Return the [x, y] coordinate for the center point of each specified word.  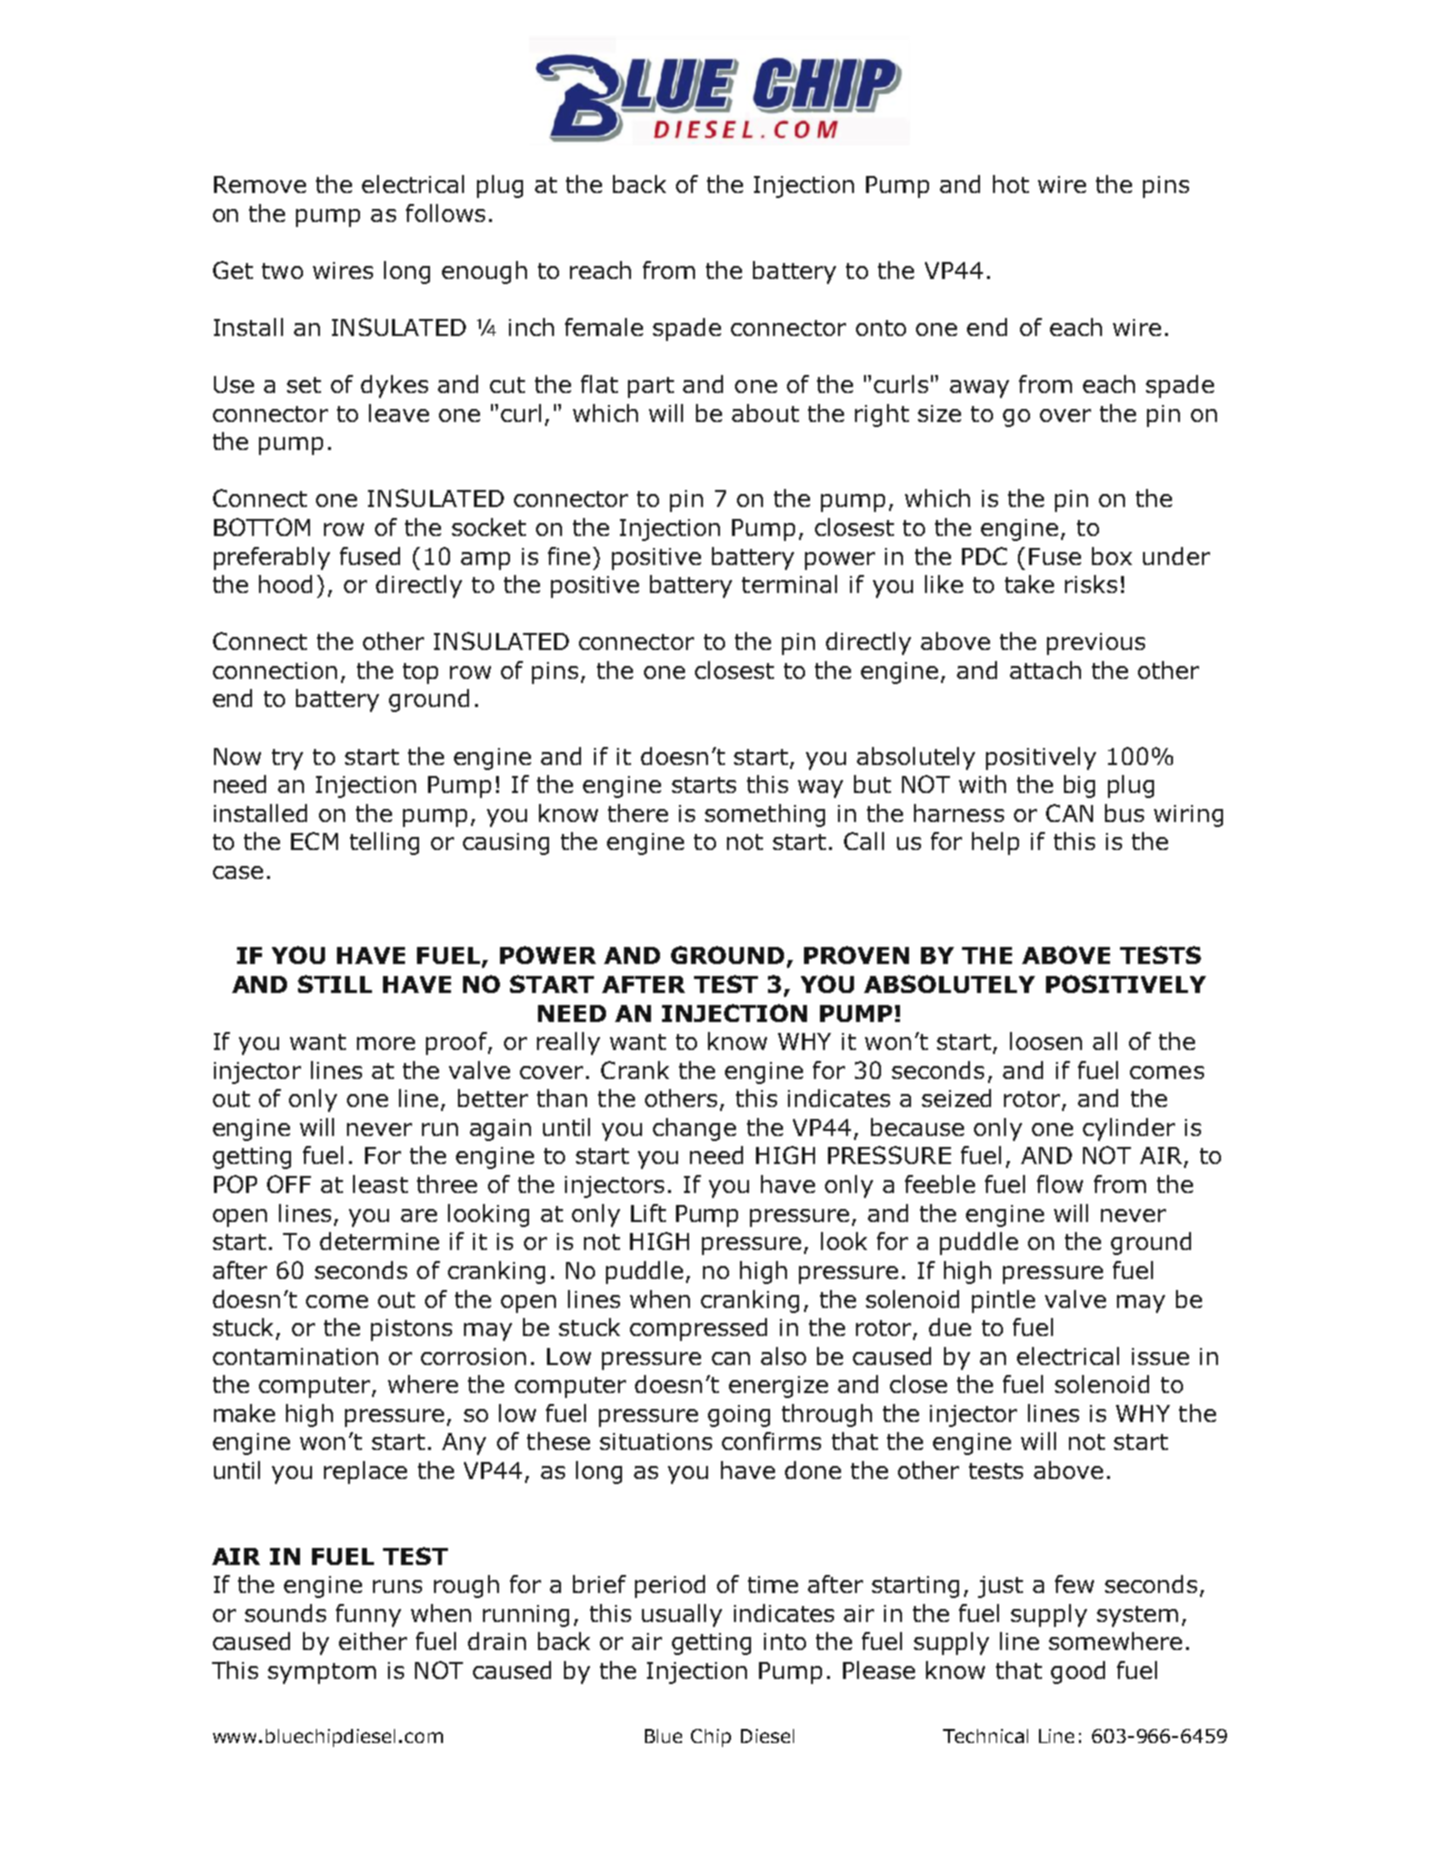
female [604, 327]
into [785, 1641]
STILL [335, 984]
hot [1011, 184]
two [282, 271]
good [1078, 1672]
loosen [1046, 1041]
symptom [322, 1673]
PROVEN [856, 955]
